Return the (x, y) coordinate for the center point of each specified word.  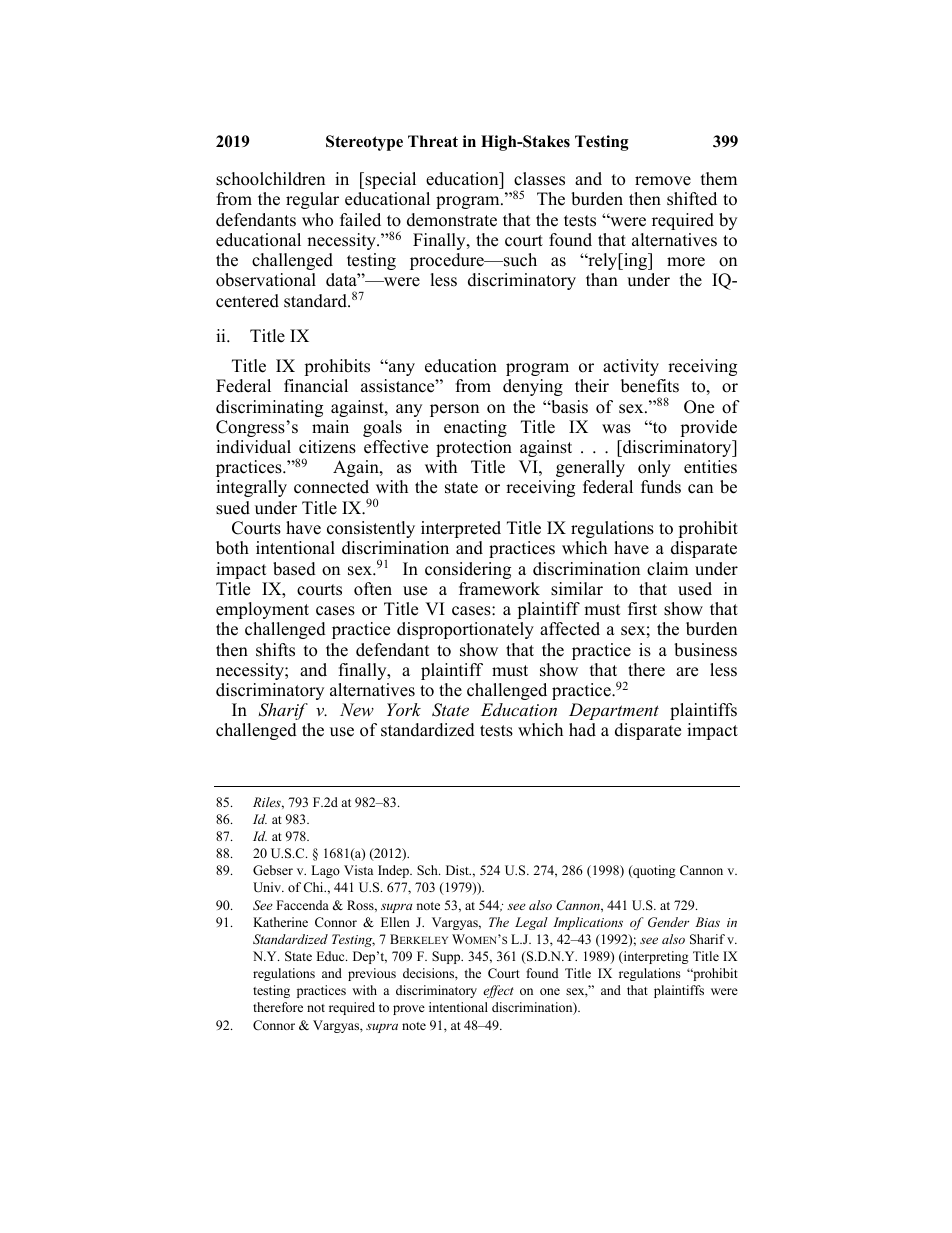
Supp (447, 957)
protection (474, 448)
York (404, 709)
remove (663, 181)
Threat (433, 141)
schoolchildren (270, 179)
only (654, 468)
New (357, 709)
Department (614, 711)
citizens (327, 447)
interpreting (655, 957)
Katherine (280, 922)
